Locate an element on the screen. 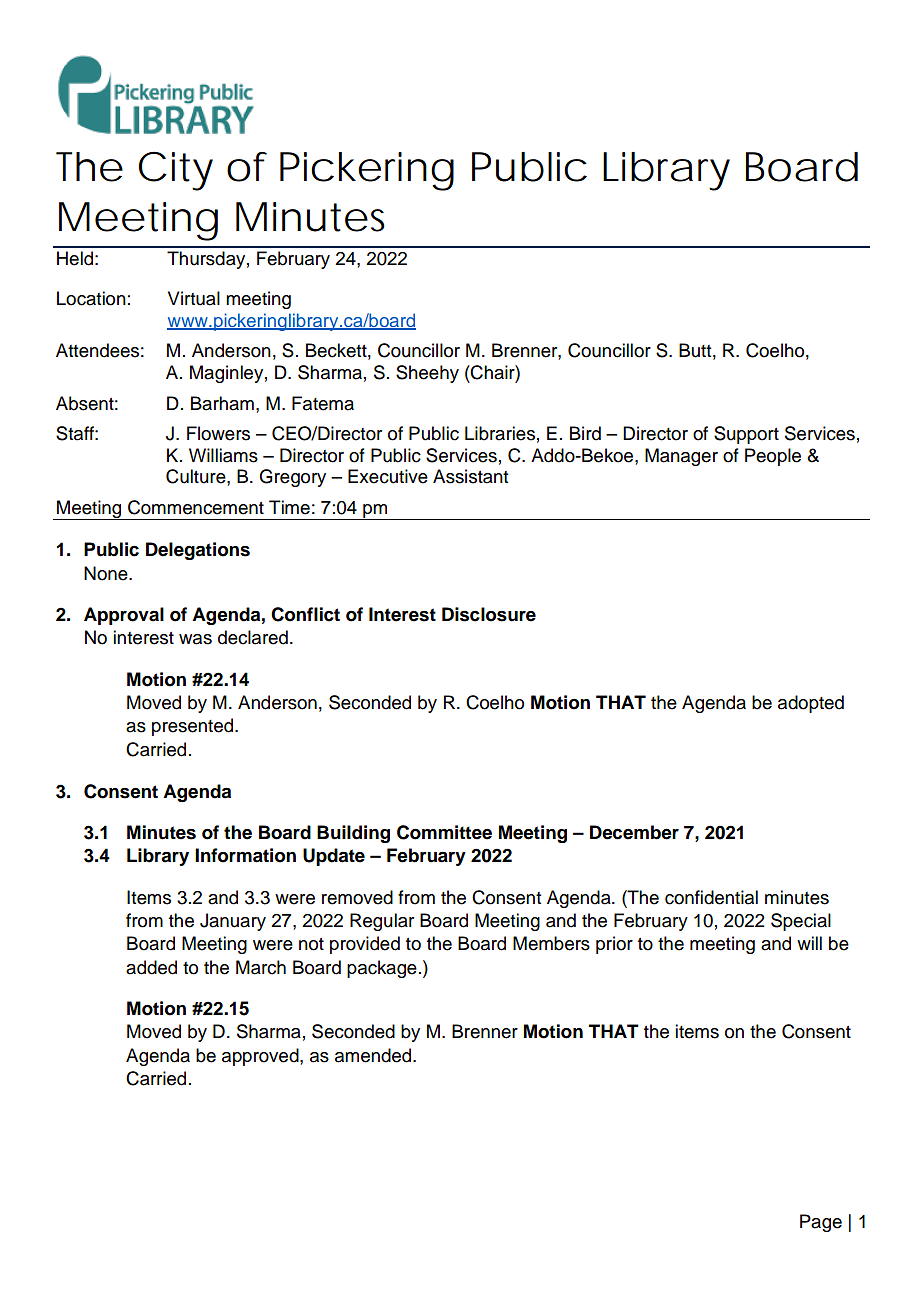 The width and height of the screenshot is (924, 1308). adopted is located at coordinates (811, 704).
